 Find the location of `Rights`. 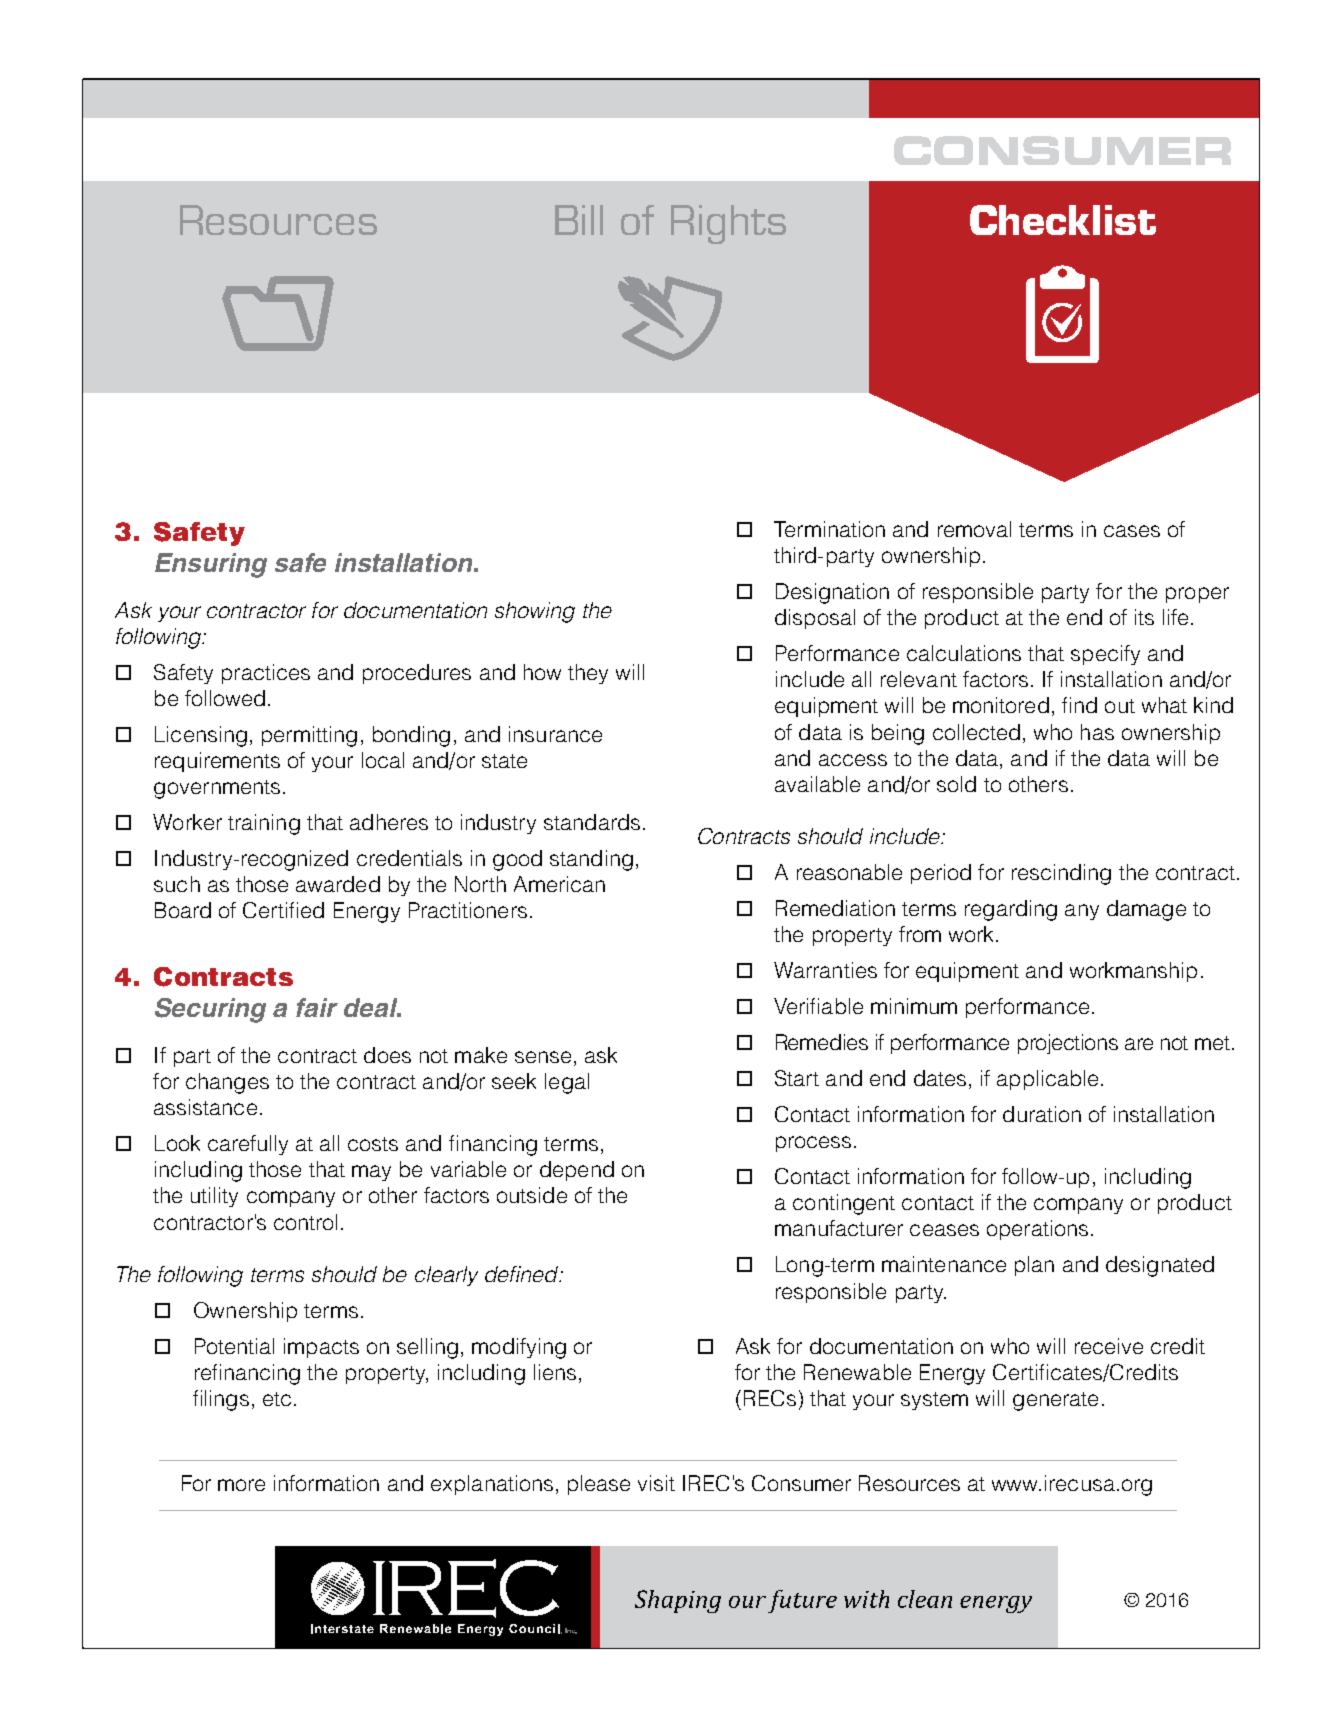

Rights is located at coordinates (728, 224).
